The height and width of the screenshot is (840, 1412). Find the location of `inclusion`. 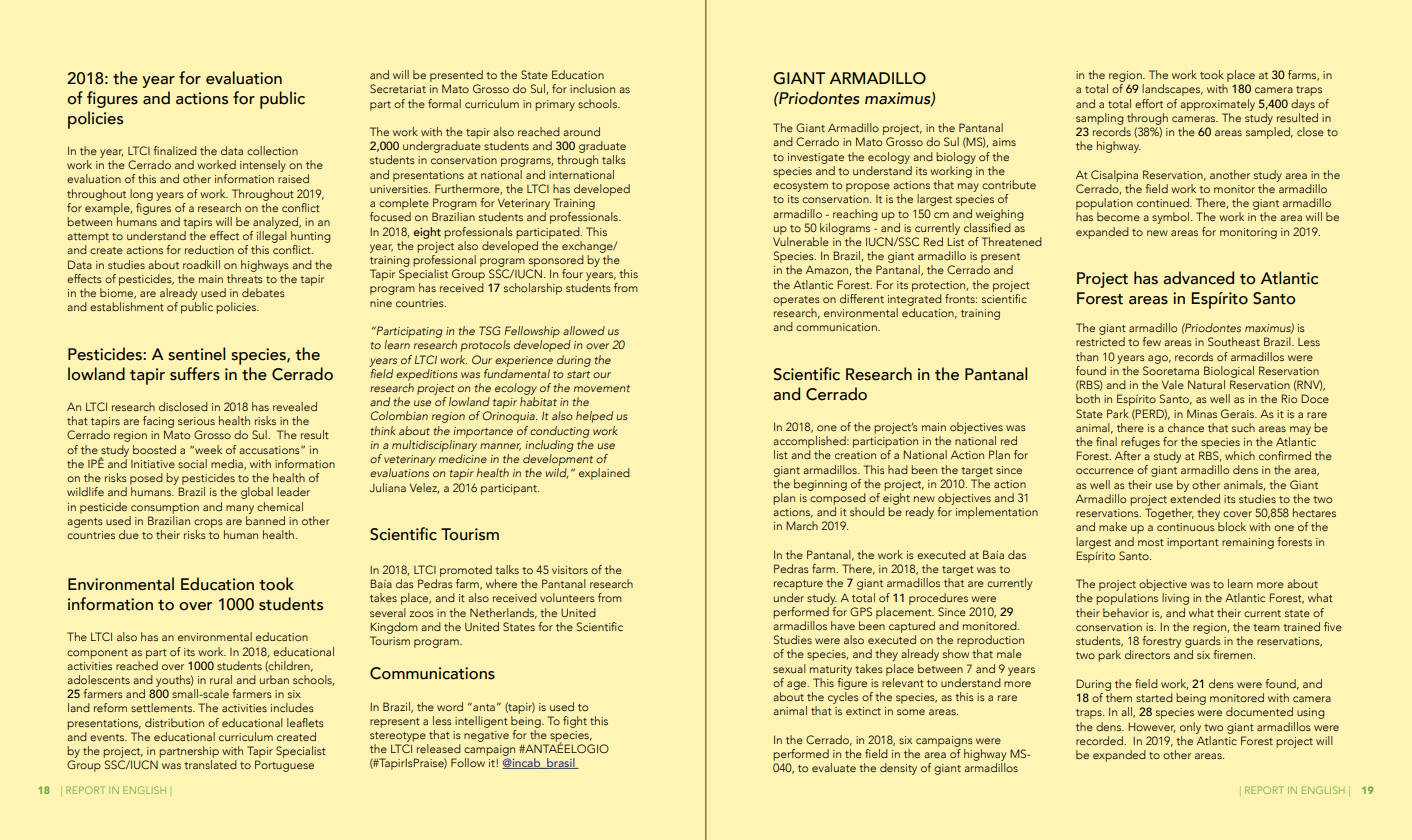

inclusion is located at coordinates (592, 88).
